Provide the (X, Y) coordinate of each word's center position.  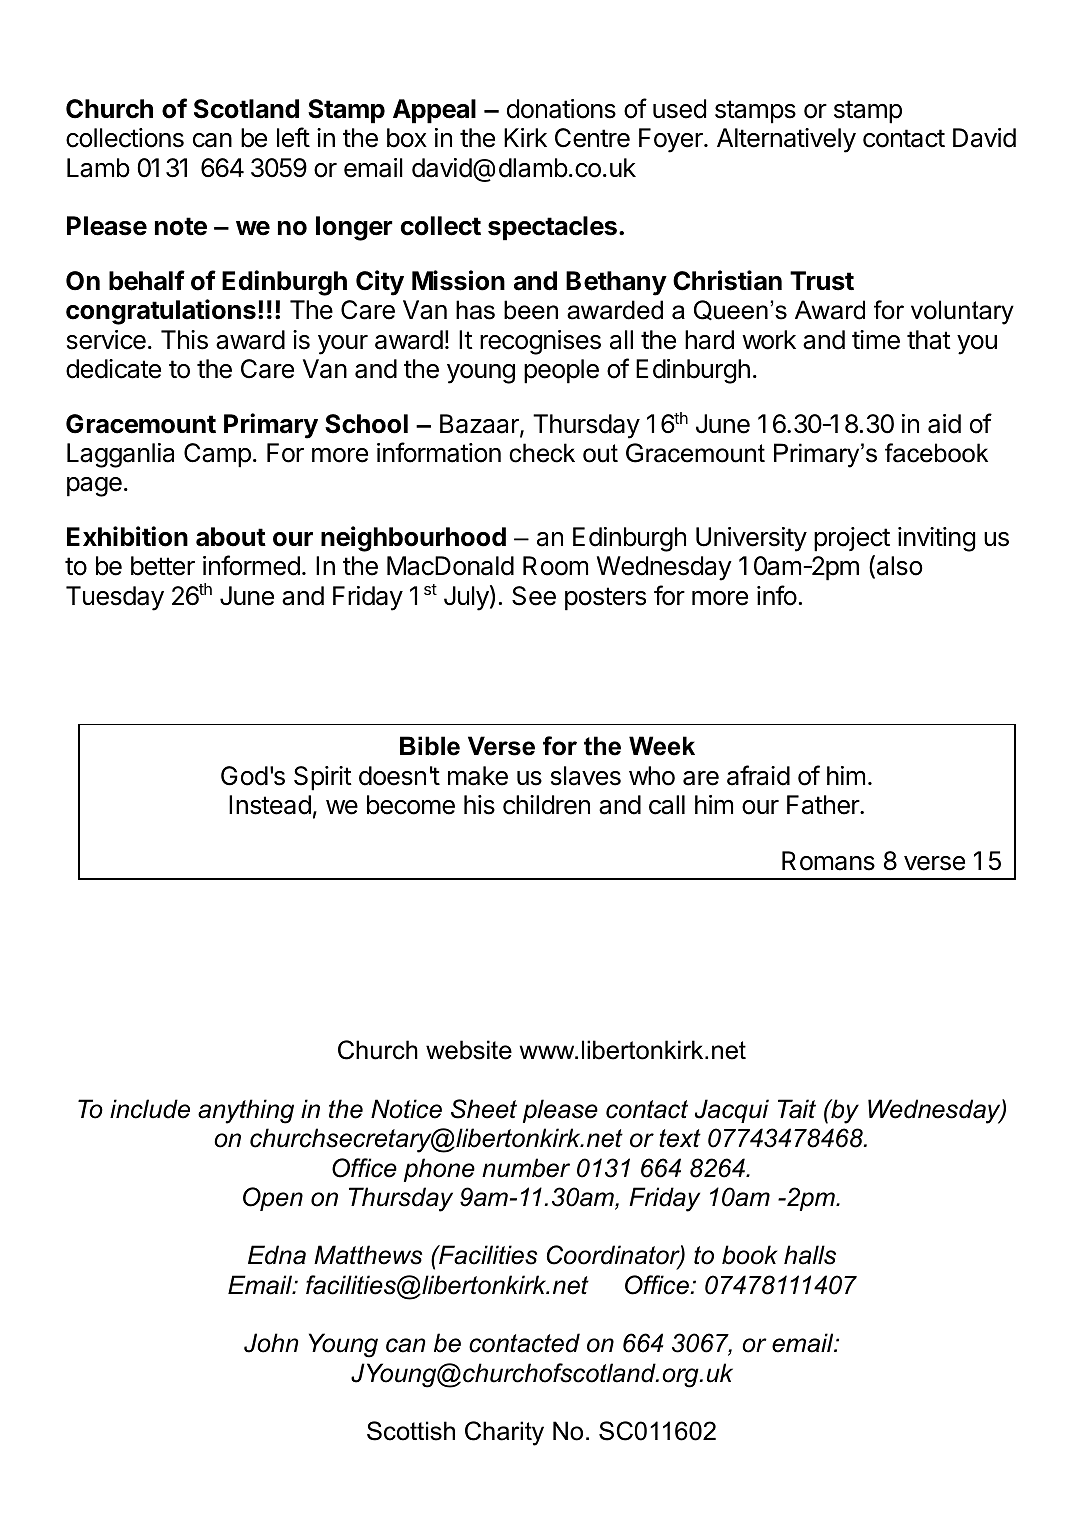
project (852, 539)
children (546, 805)
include (150, 1109)
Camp (217, 455)
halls (810, 1255)
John (271, 1343)
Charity (504, 1433)
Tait (797, 1109)
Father (824, 805)
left (293, 137)
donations (561, 109)
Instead (270, 805)
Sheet (484, 1109)
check (542, 453)
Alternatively (786, 140)
